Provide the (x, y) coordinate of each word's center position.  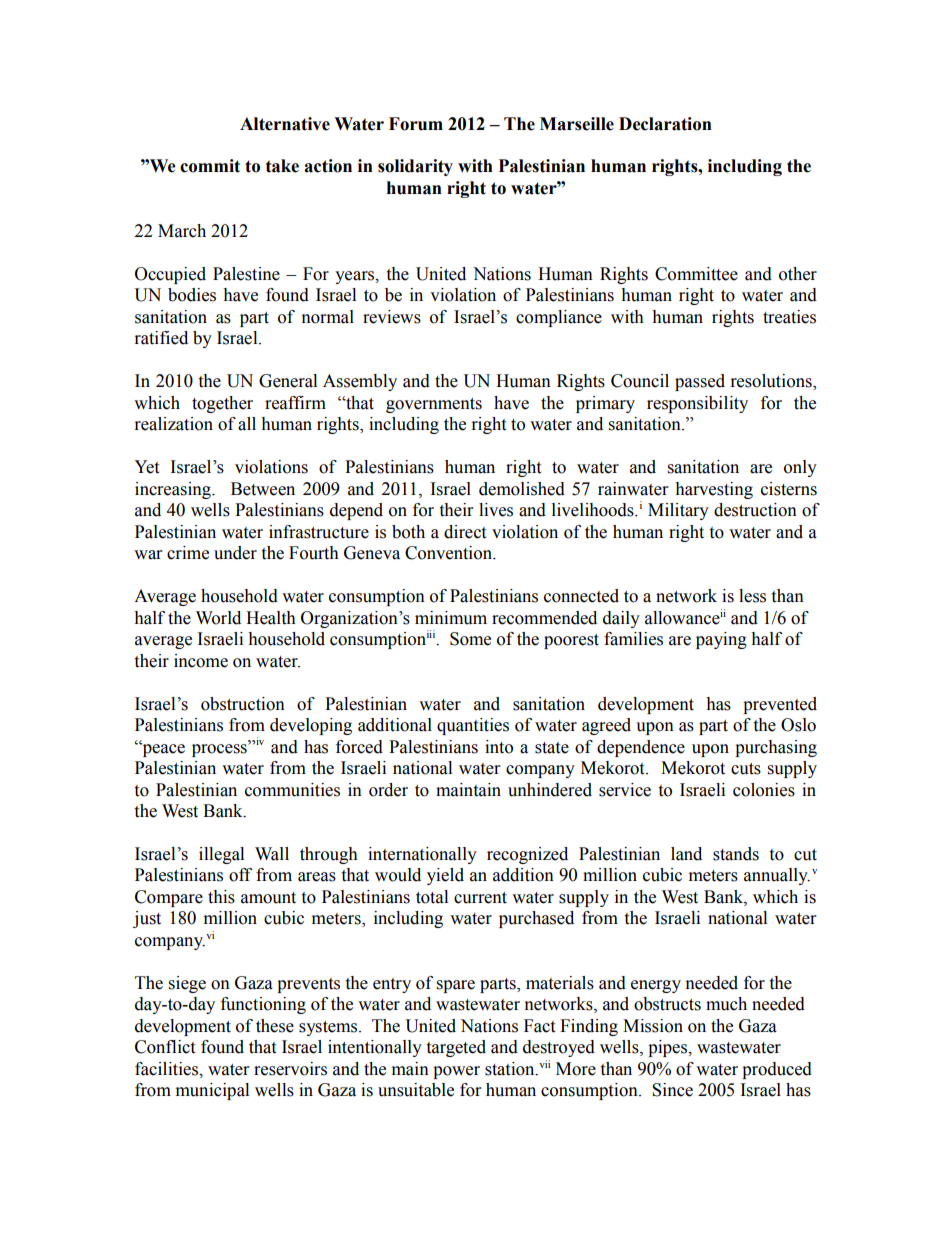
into (499, 747)
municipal (212, 1091)
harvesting (714, 490)
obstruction (243, 704)
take (282, 166)
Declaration (665, 124)
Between (263, 489)
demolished (522, 489)
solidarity (415, 167)
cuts (746, 769)
